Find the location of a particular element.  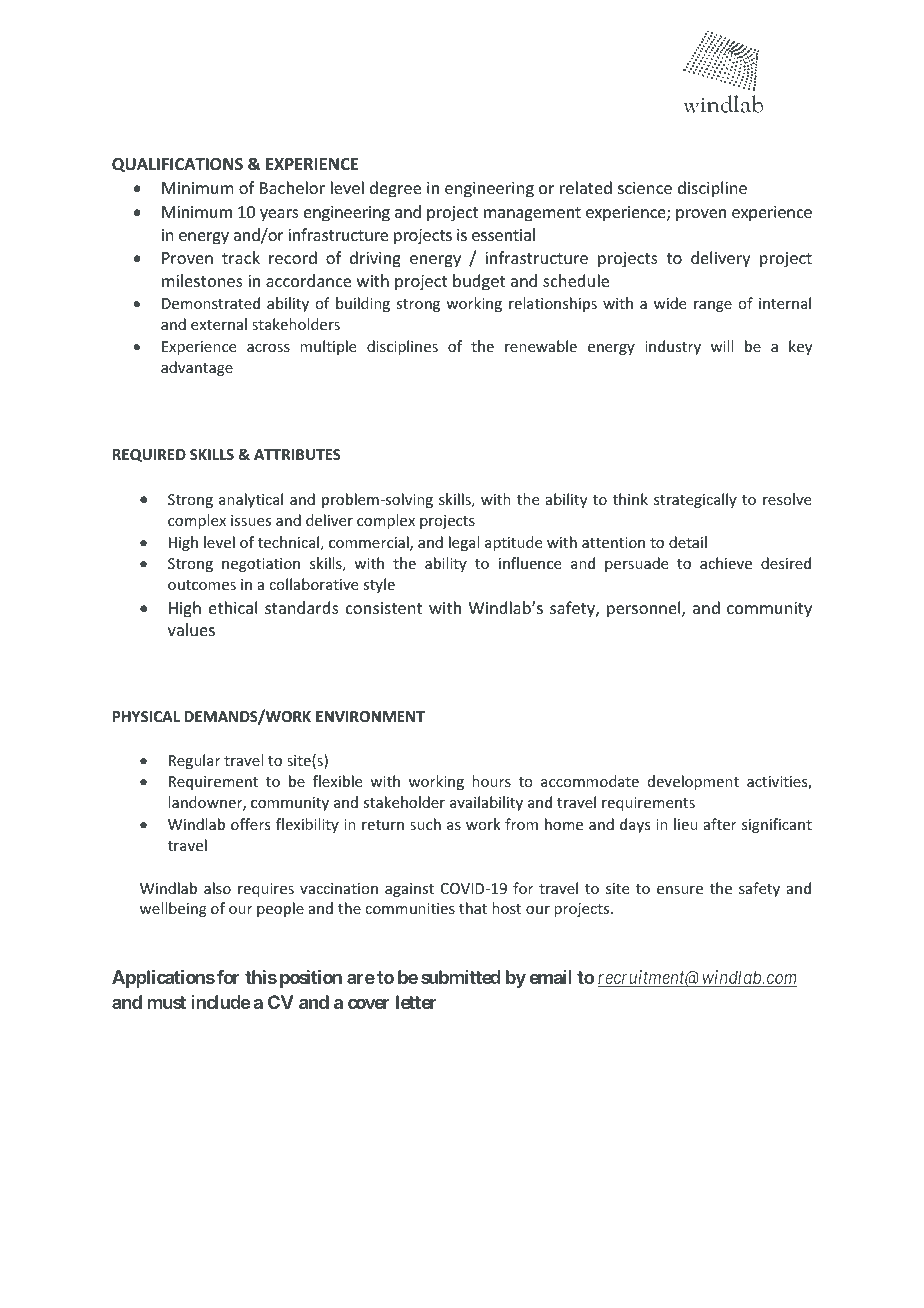

outcomes is located at coordinates (202, 585).
